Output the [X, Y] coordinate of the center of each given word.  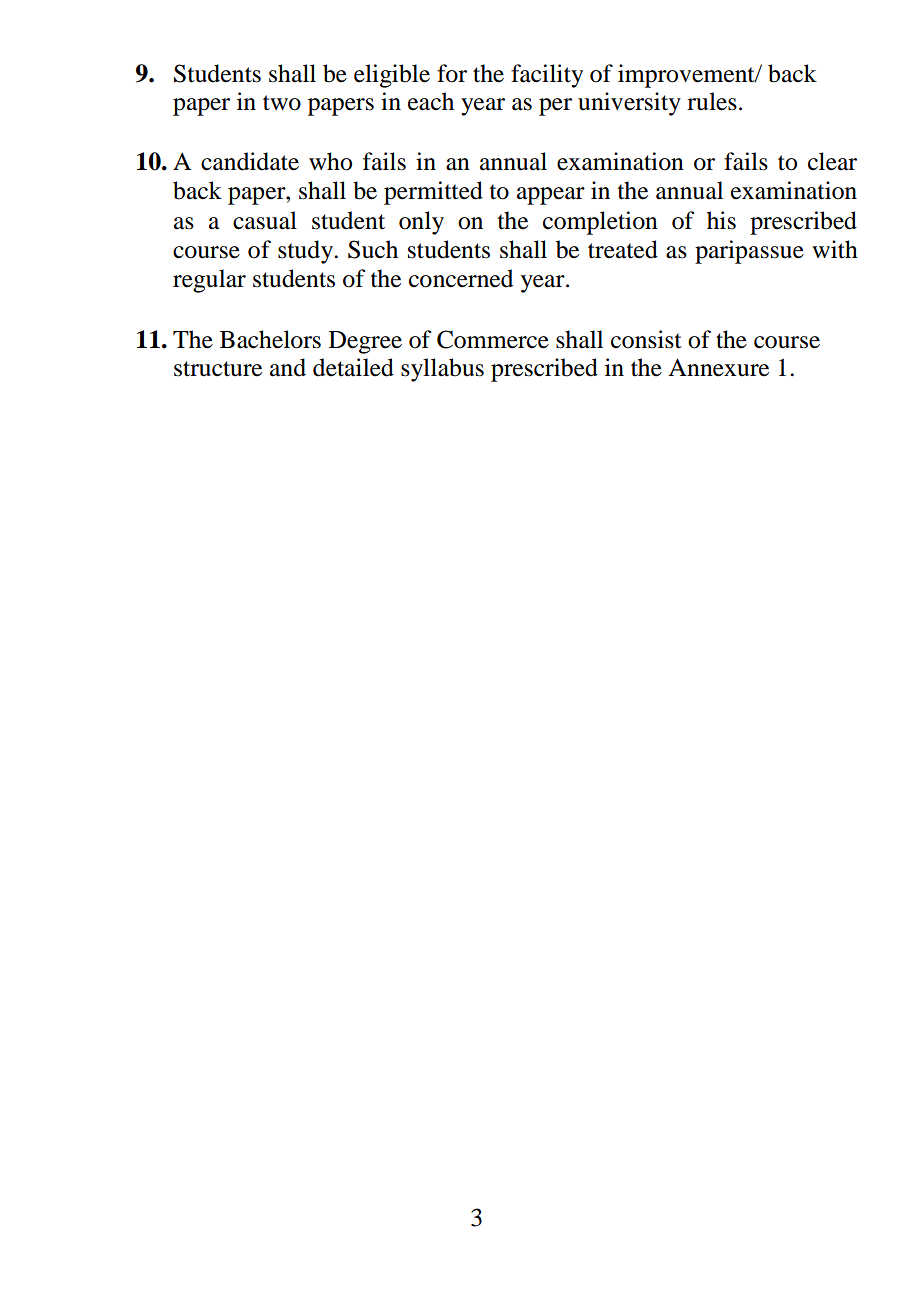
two [282, 103]
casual [265, 220]
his [721, 220]
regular [209, 281]
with [835, 249]
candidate [250, 161]
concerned [461, 278]
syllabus [442, 370]
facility [547, 76]
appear [551, 196]
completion [600, 223]
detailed [353, 367]
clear [832, 161]
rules [712, 101]
